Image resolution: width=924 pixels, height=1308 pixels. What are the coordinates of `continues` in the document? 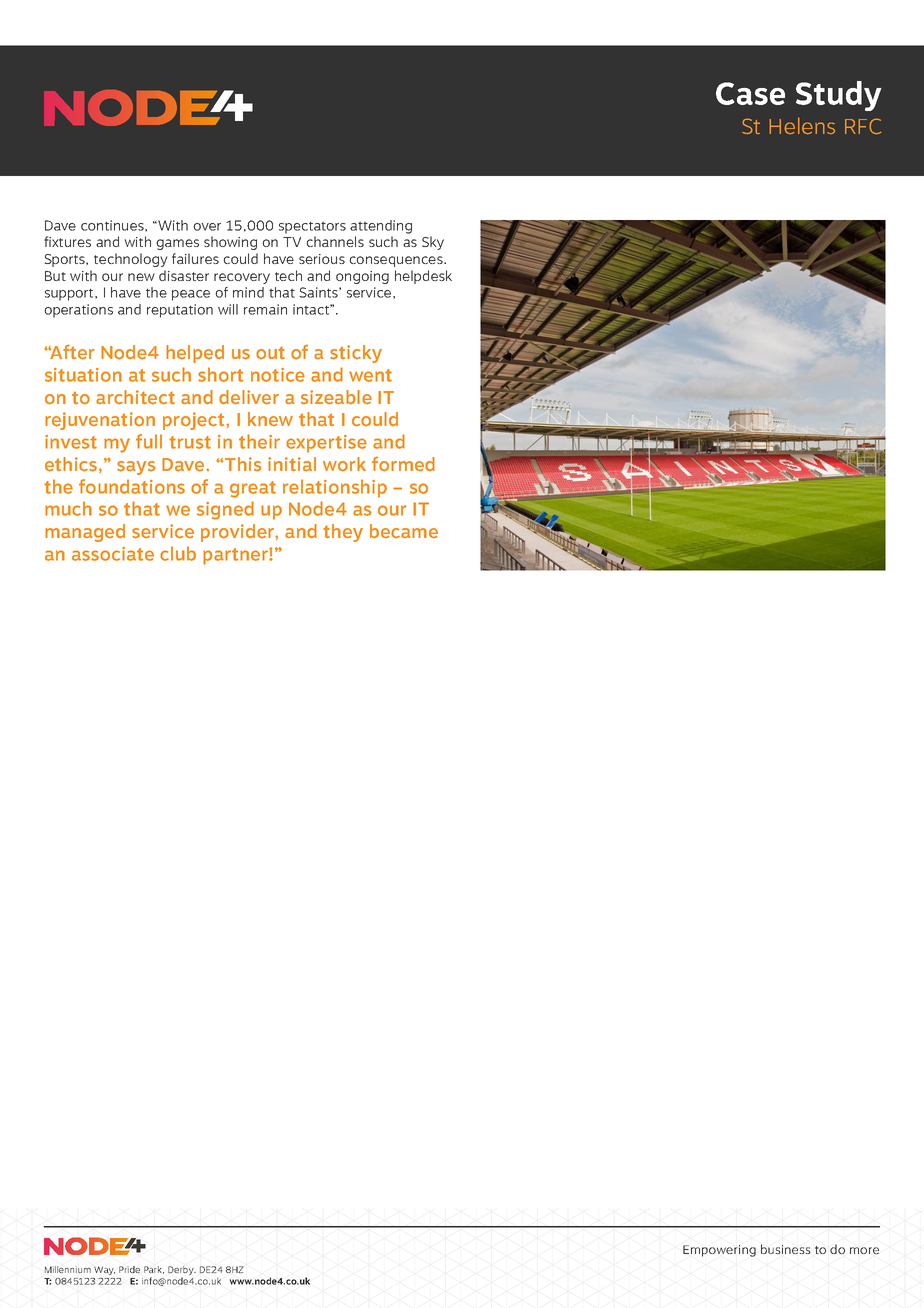 It's located at (113, 225).
